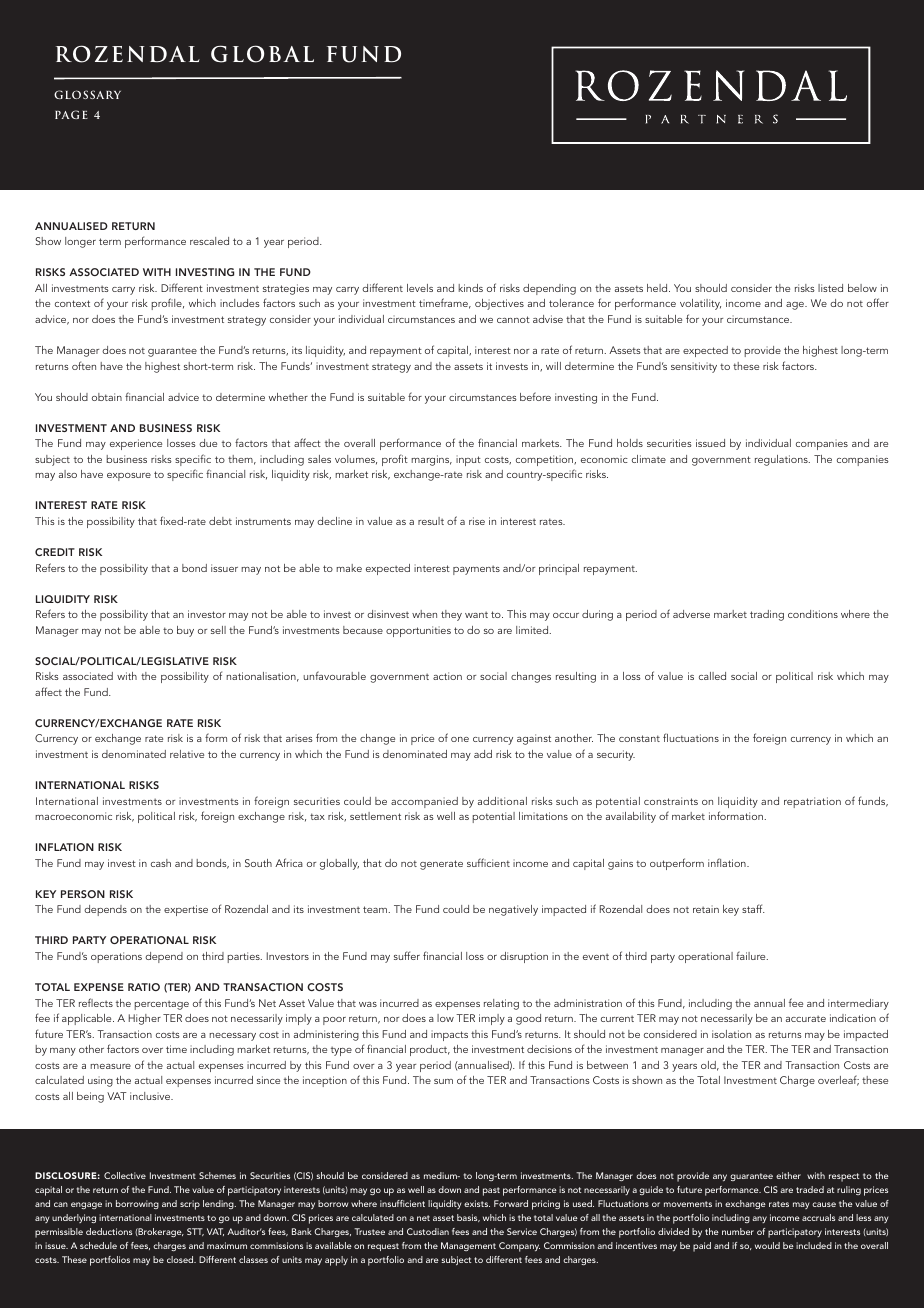  I want to click on rescaled, so click(209, 241).
